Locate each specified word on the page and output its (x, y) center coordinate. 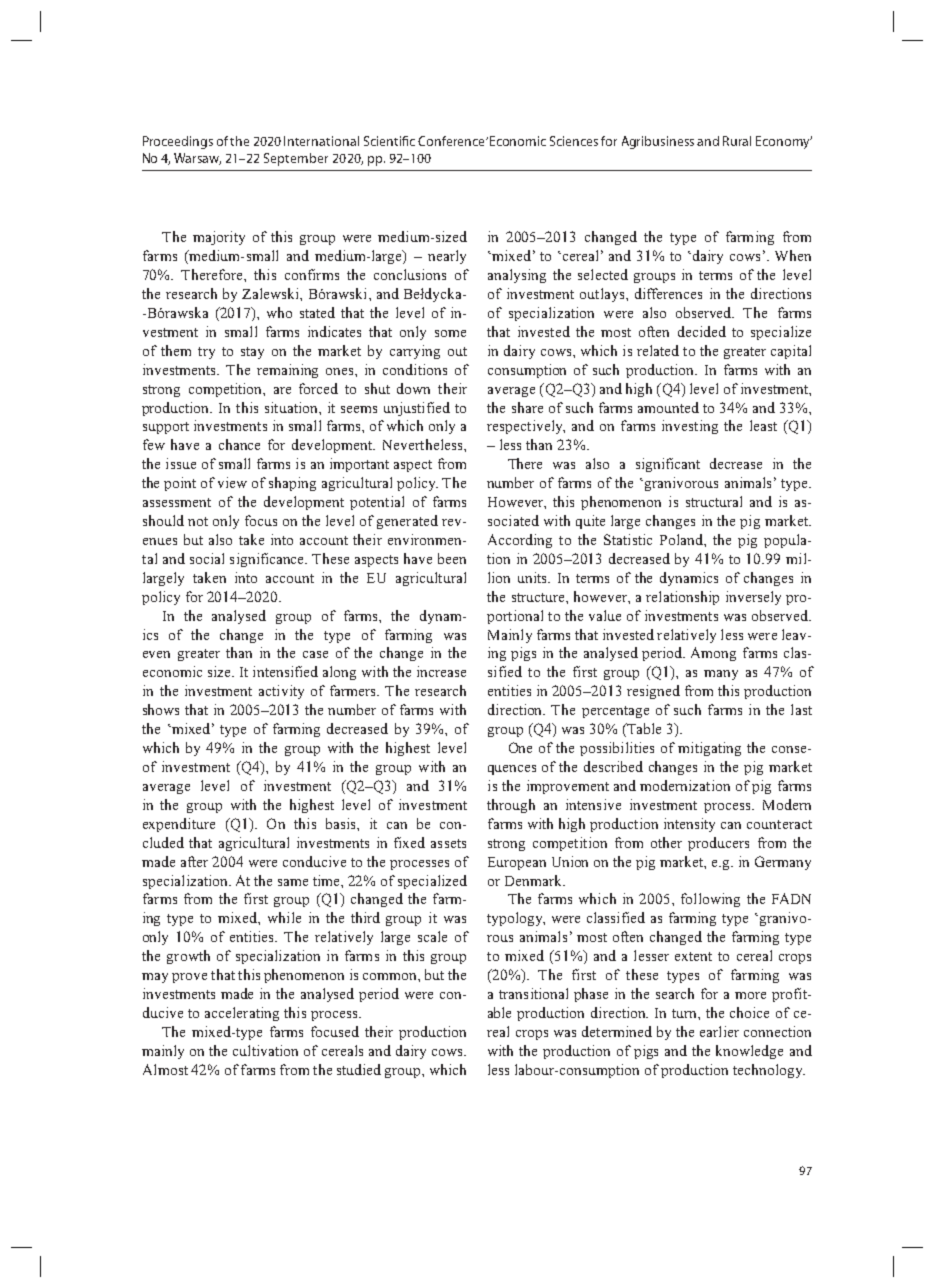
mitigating (709, 749)
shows (161, 709)
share (527, 407)
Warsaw (197, 159)
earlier (719, 1031)
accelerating (242, 1014)
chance (239, 444)
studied (359, 1069)
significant (668, 465)
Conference (451, 141)
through (511, 806)
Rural (737, 141)
